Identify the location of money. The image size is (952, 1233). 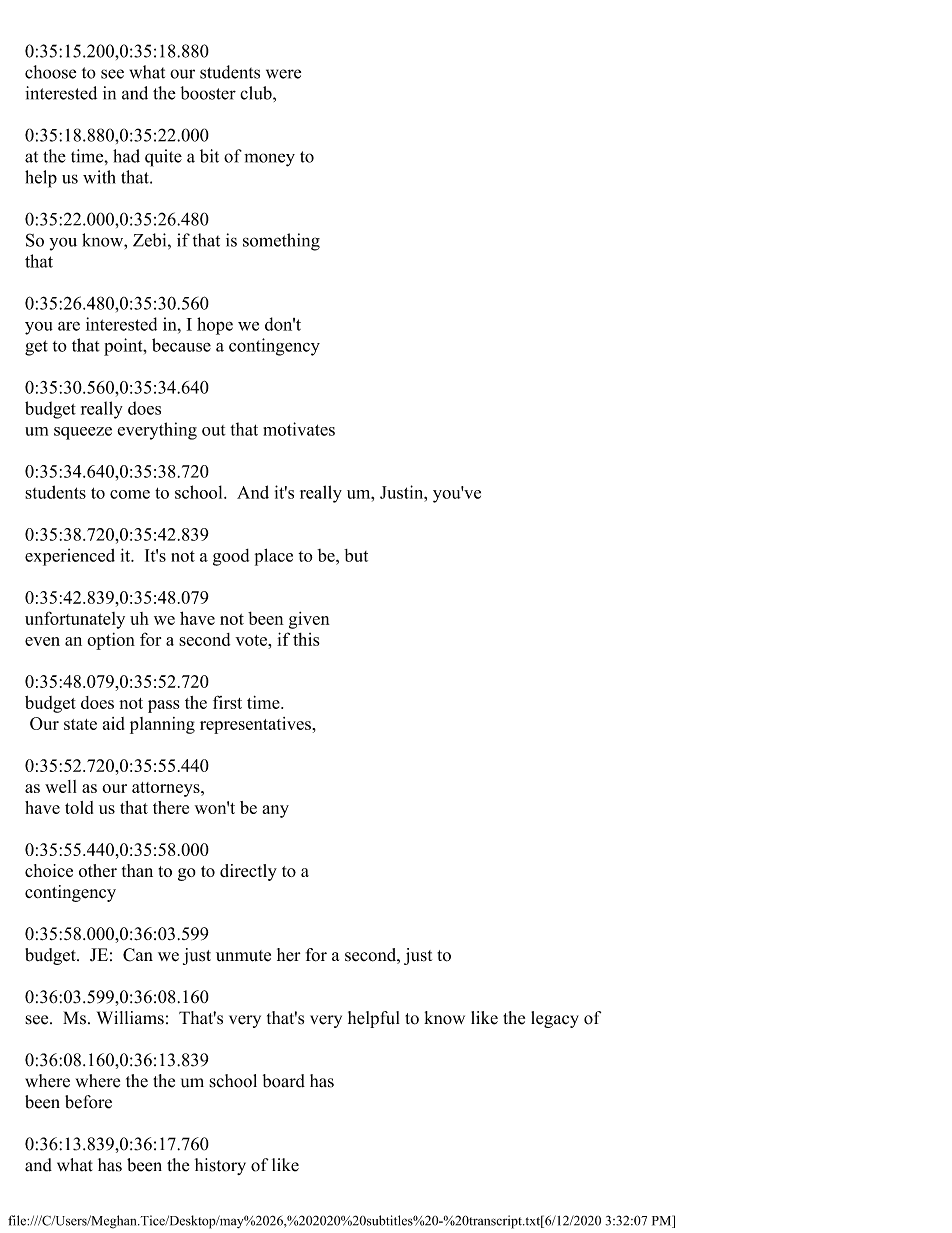
(269, 160).
